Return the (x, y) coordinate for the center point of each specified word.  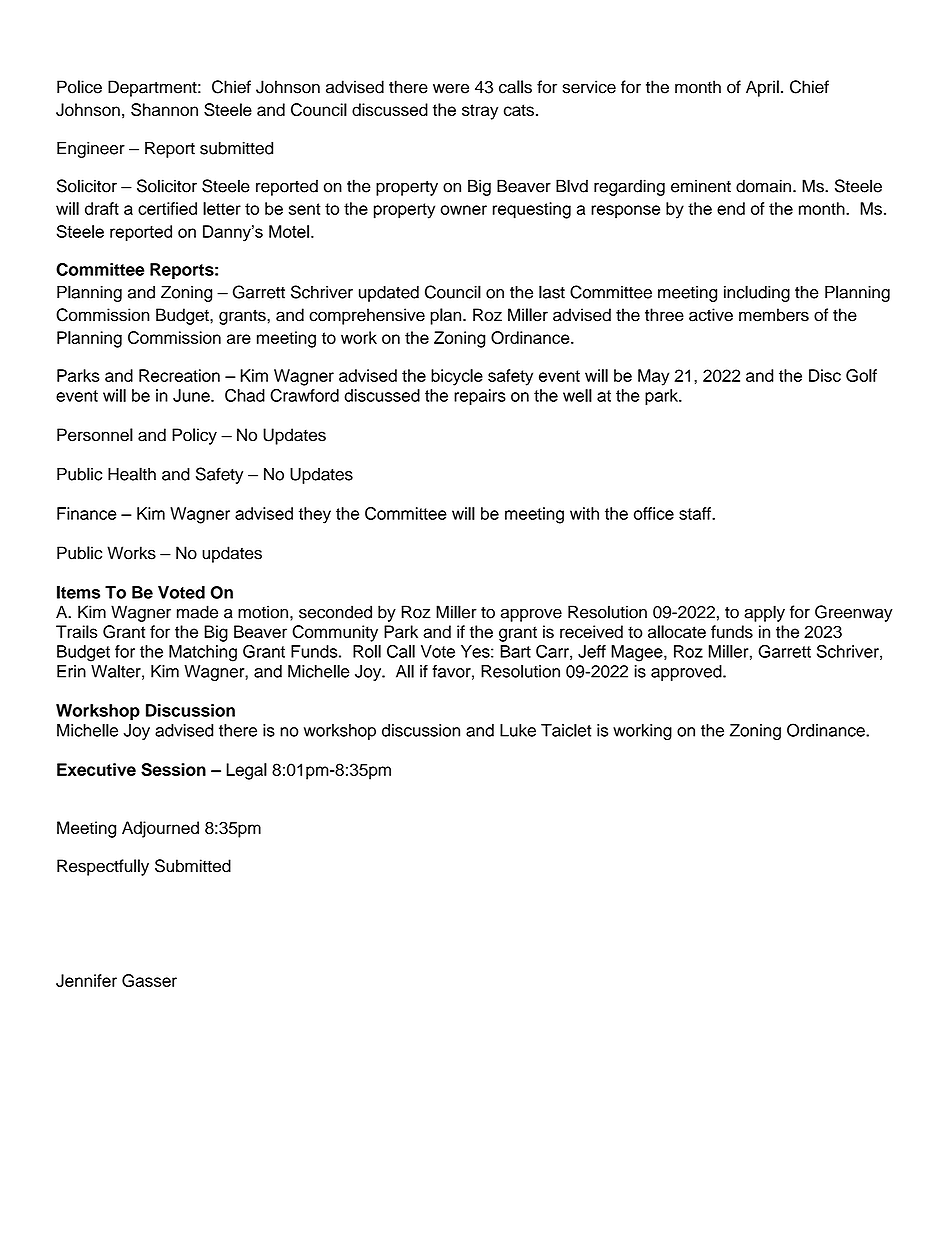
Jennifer (86, 980)
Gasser (149, 980)
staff (696, 513)
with (584, 513)
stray (480, 112)
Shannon (164, 109)
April (762, 88)
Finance (87, 513)
